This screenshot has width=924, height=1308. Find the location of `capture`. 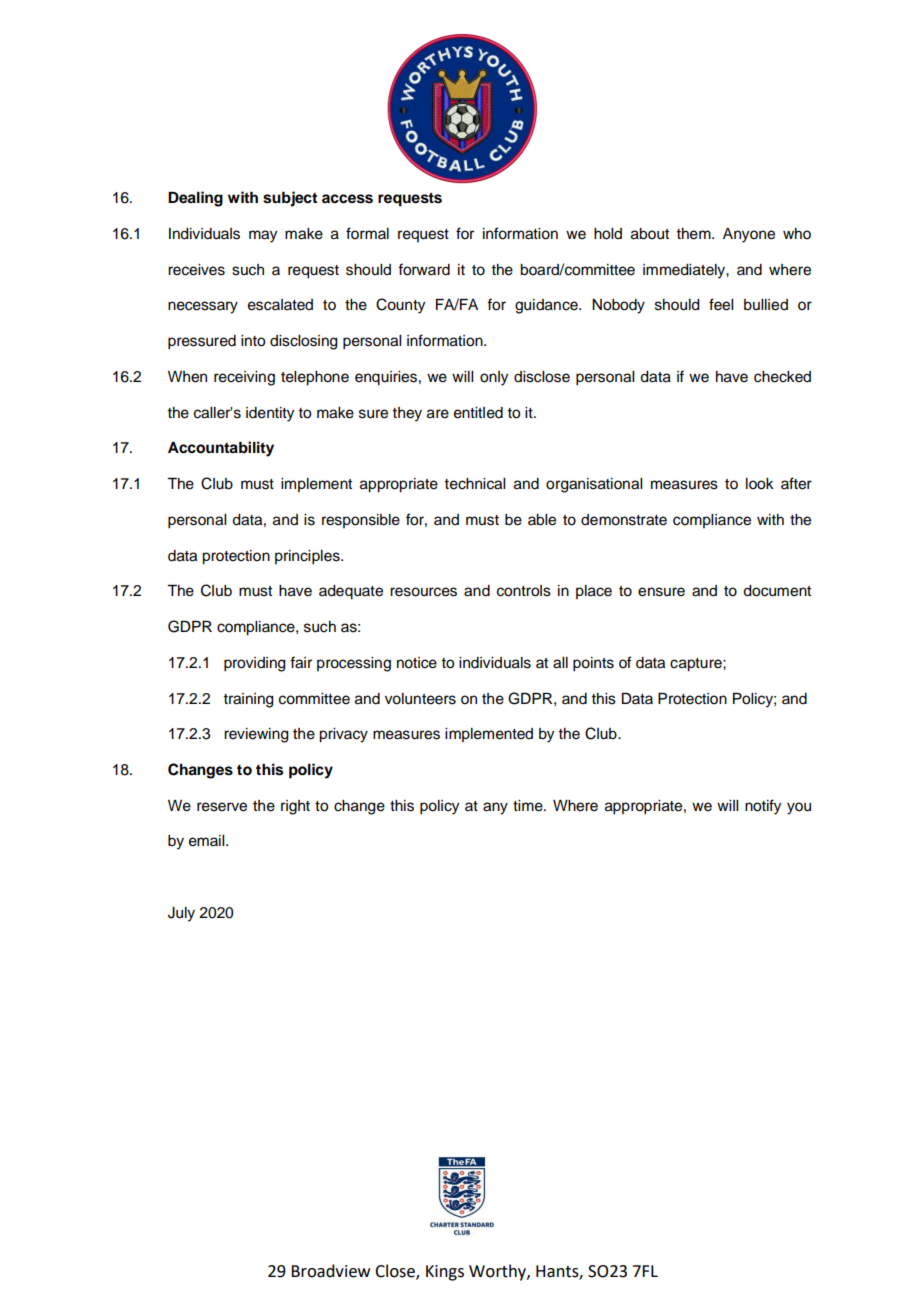

capture is located at coordinates (697, 665).
